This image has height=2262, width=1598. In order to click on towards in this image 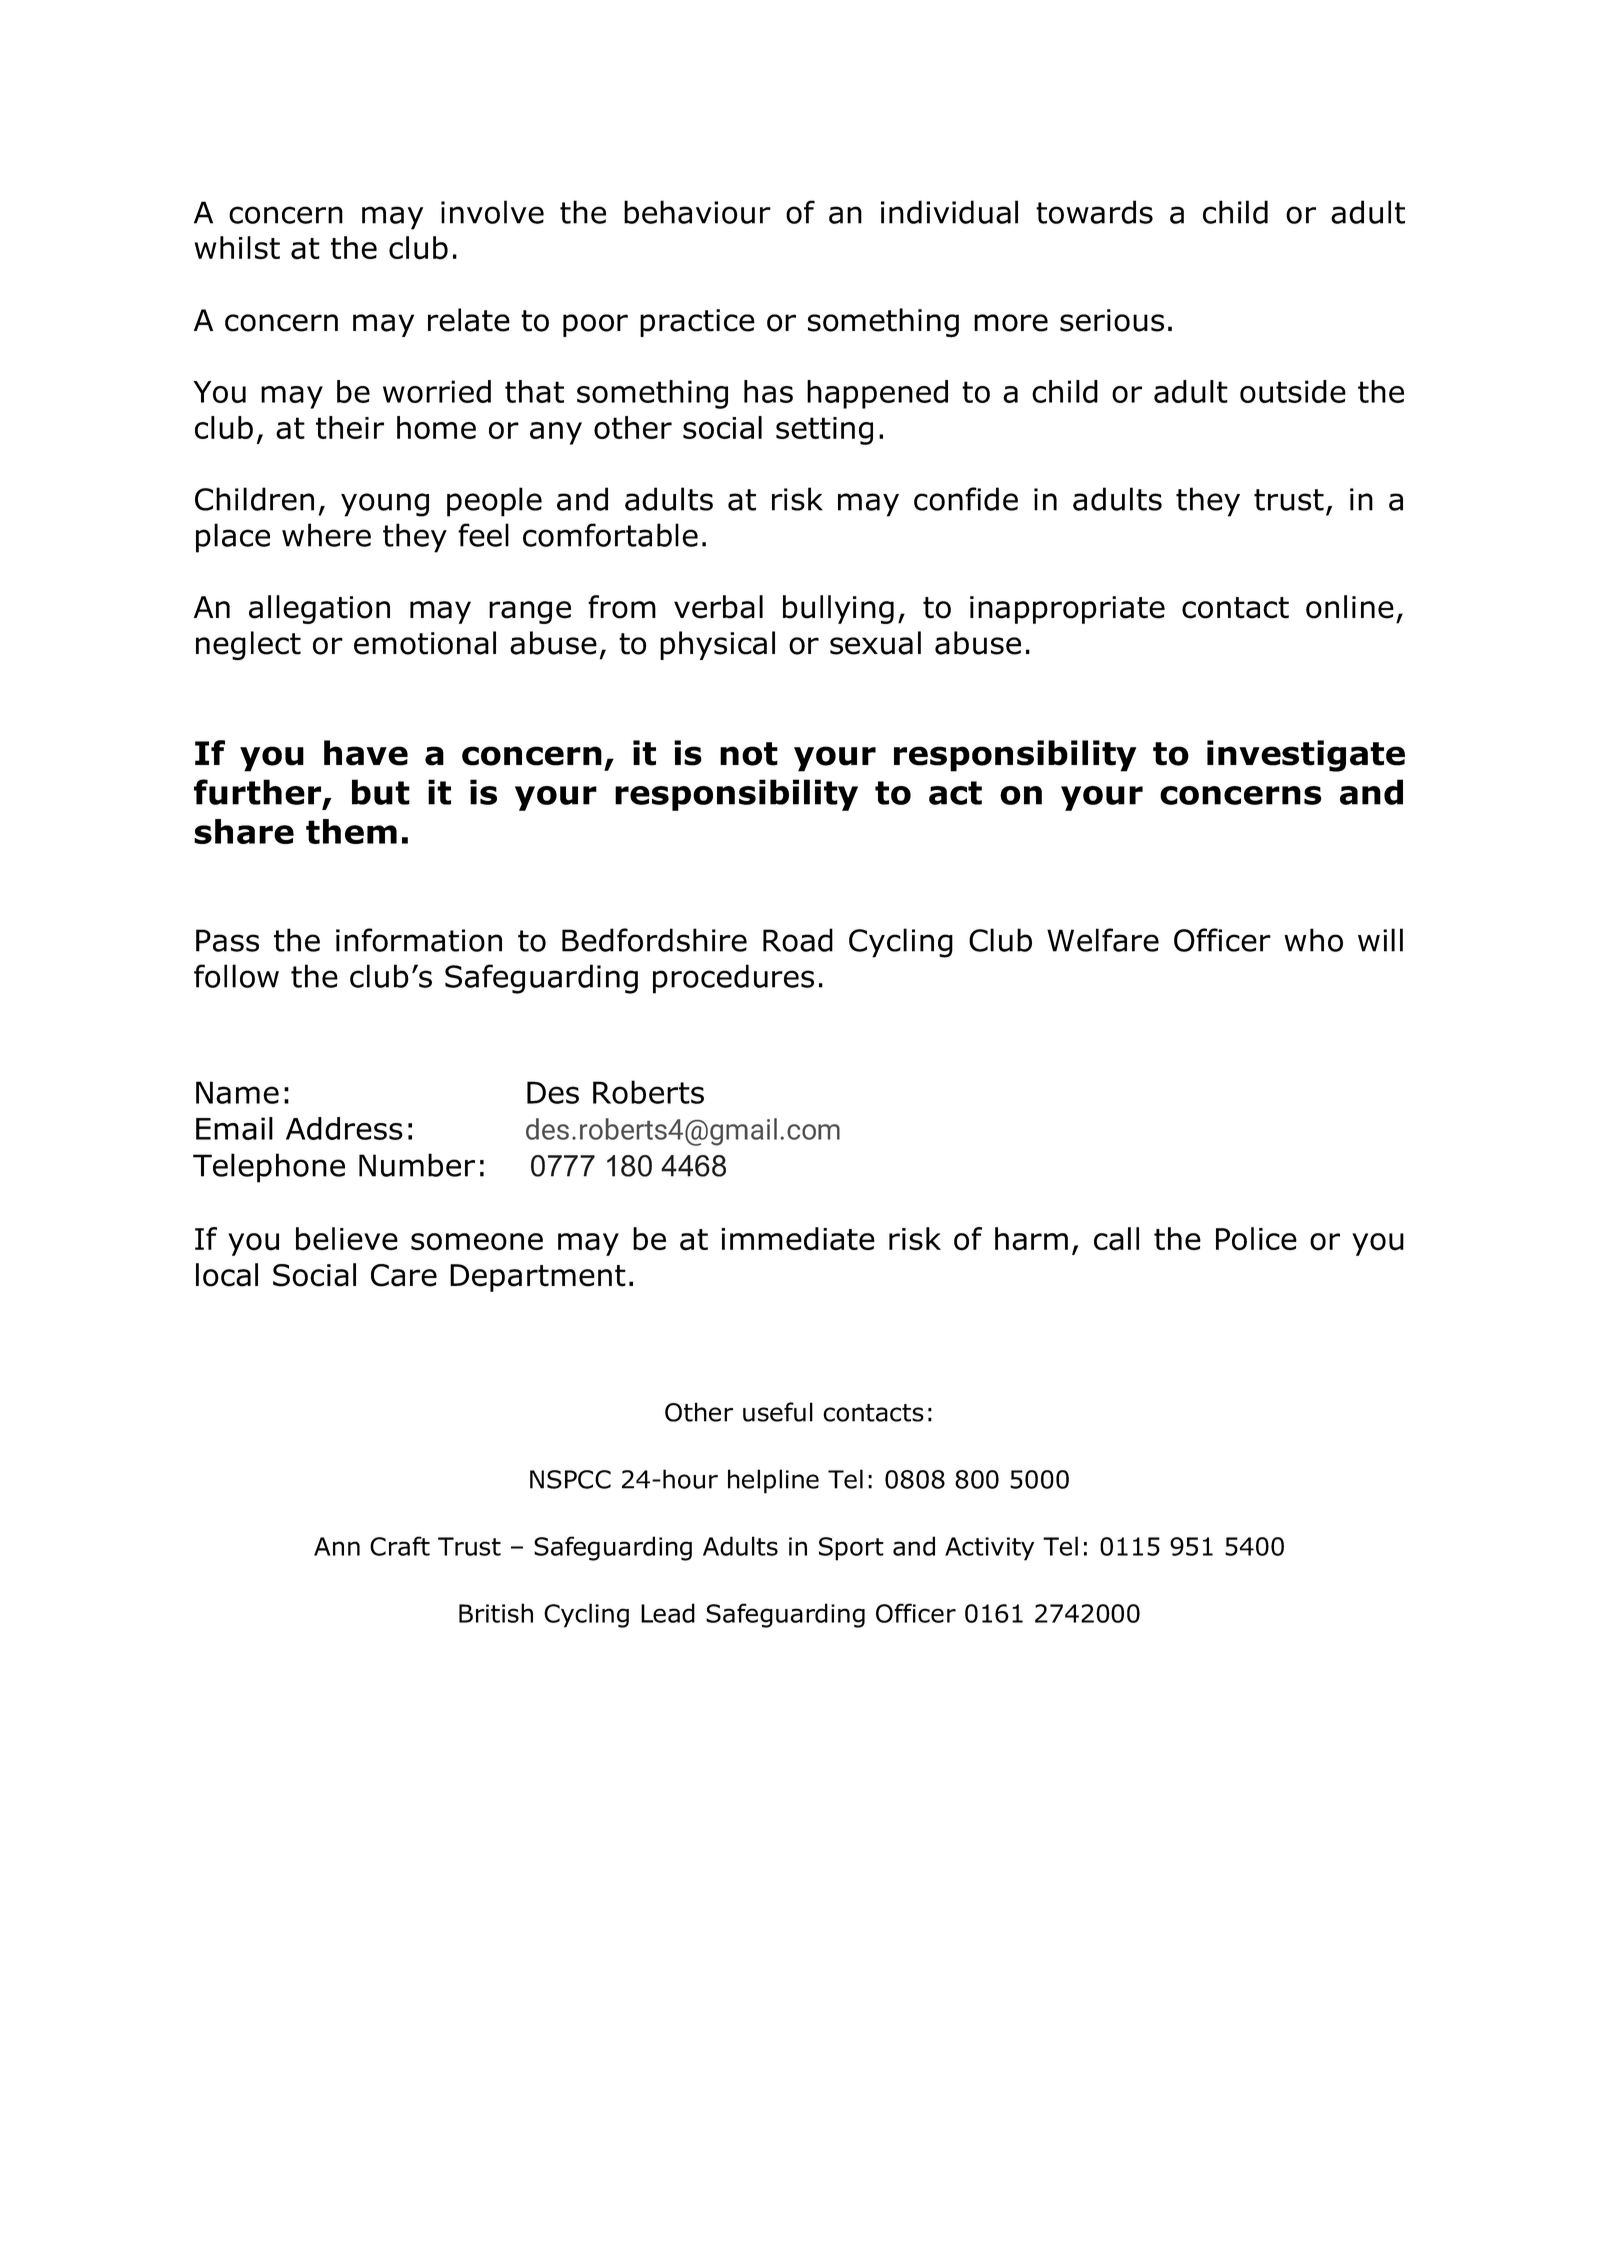, I will do `click(1094, 212)`.
